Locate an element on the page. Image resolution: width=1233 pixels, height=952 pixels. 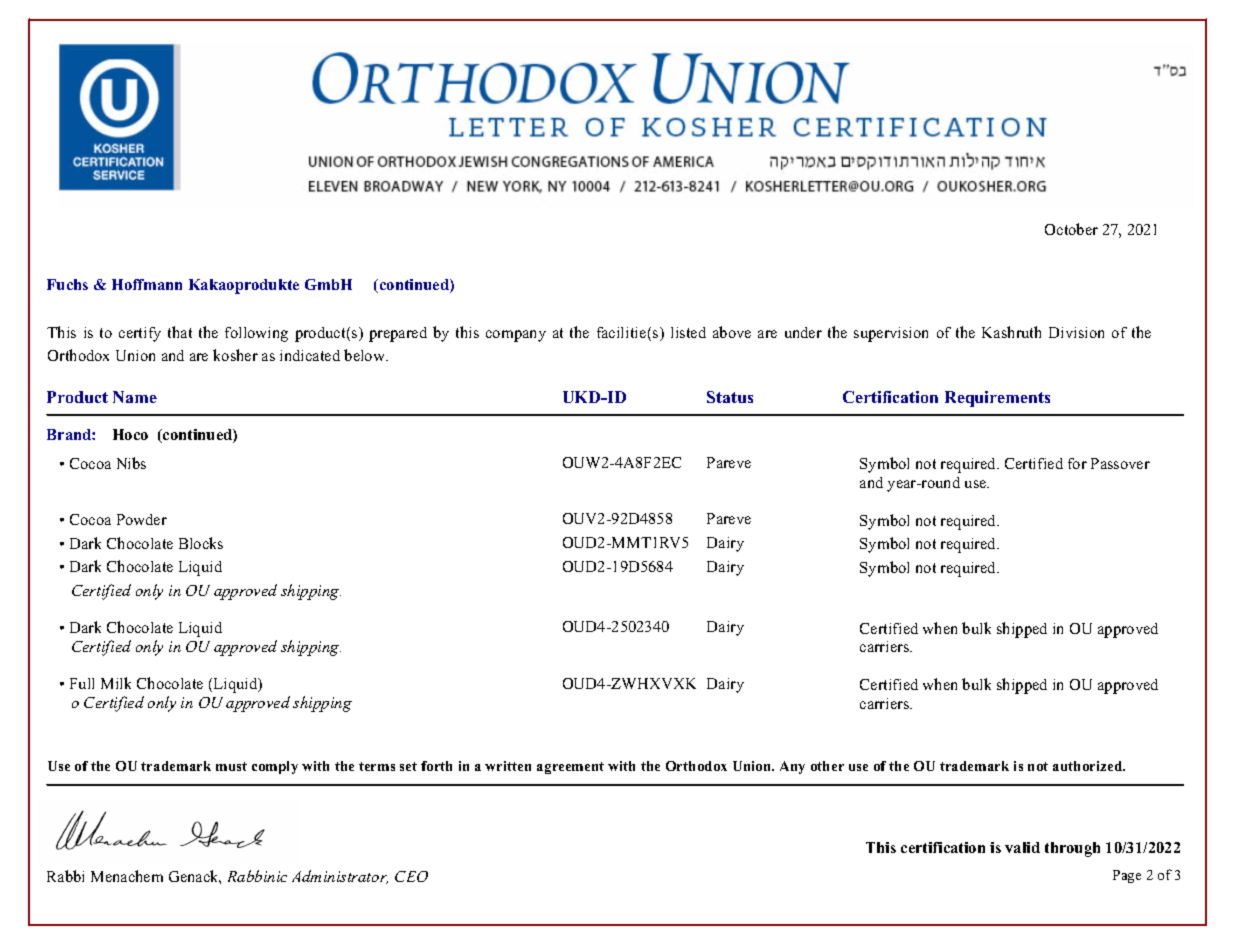
Requirements is located at coordinates (997, 399).
